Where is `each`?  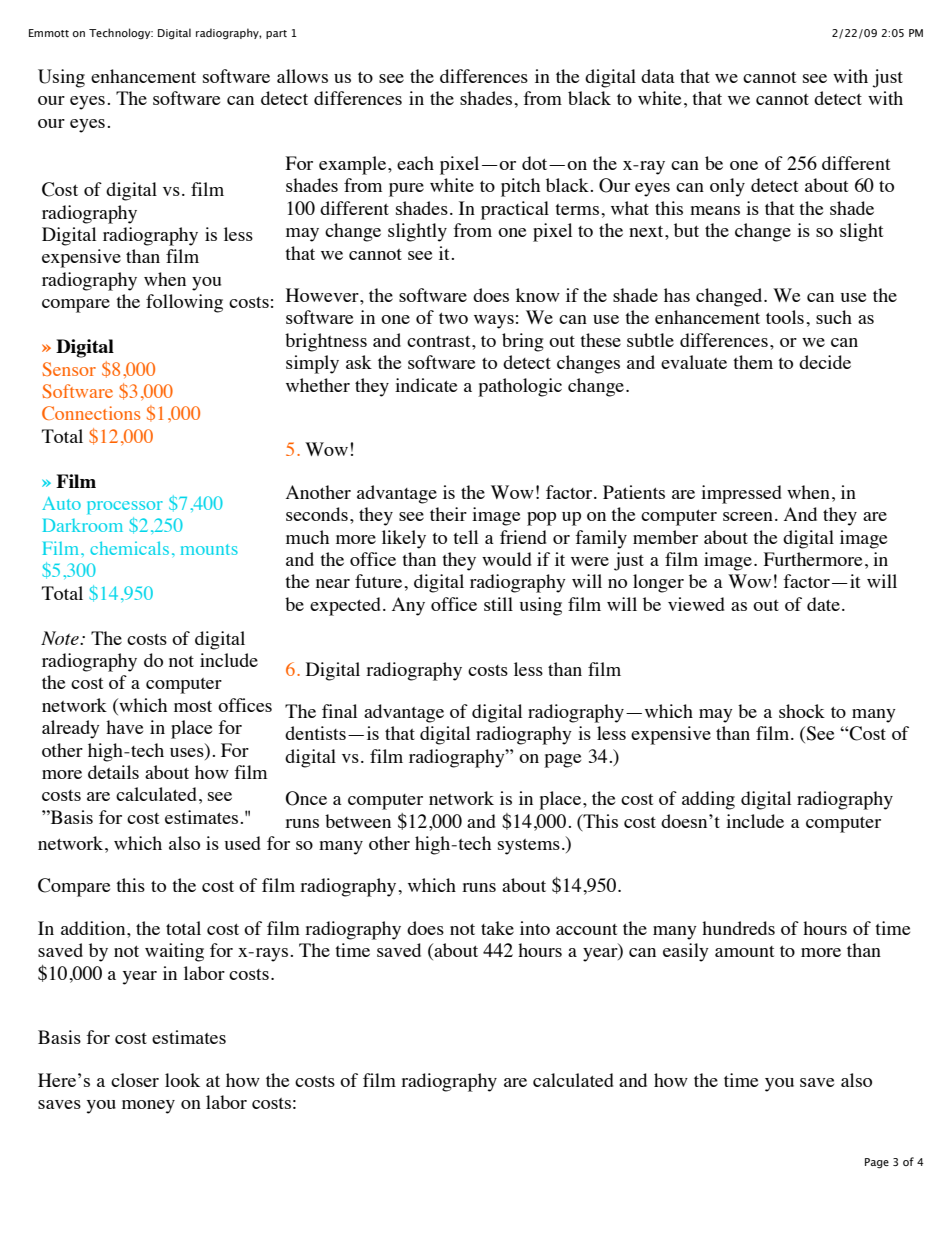
each is located at coordinates (415, 163).
